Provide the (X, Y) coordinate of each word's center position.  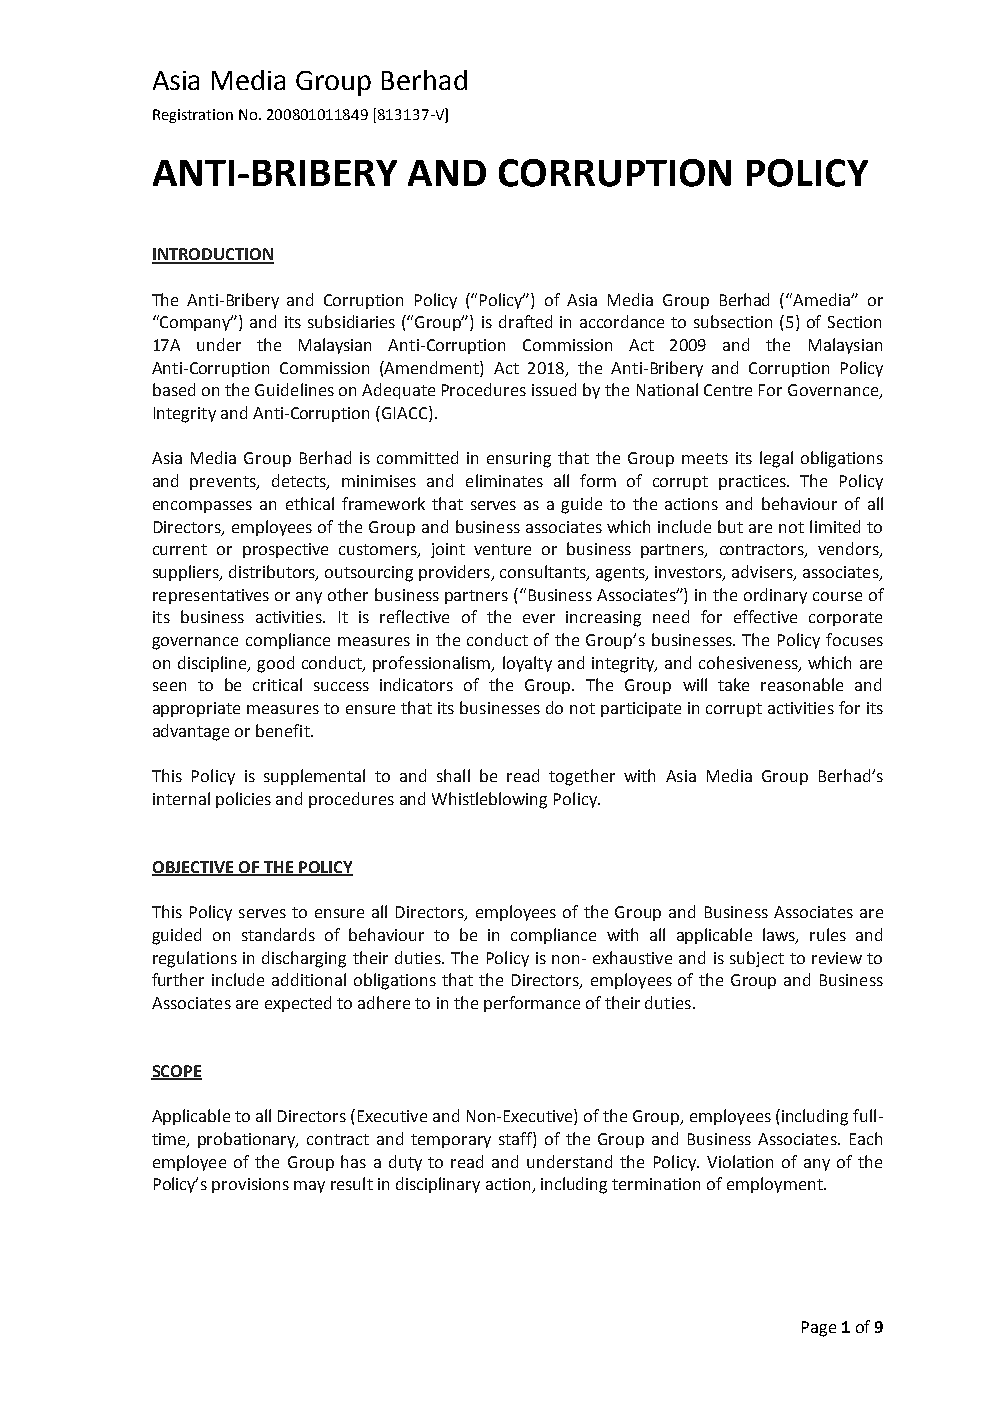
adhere (384, 1002)
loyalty (527, 664)
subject (757, 959)
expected (298, 1004)
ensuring (519, 460)
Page (819, 1329)
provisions (250, 1185)
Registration (193, 116)
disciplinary (438, 1185)
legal (776, 459)
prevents (224, 483)
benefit (284, 730)
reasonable (802, 684)
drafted (525, 321)
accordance (622, 321)
